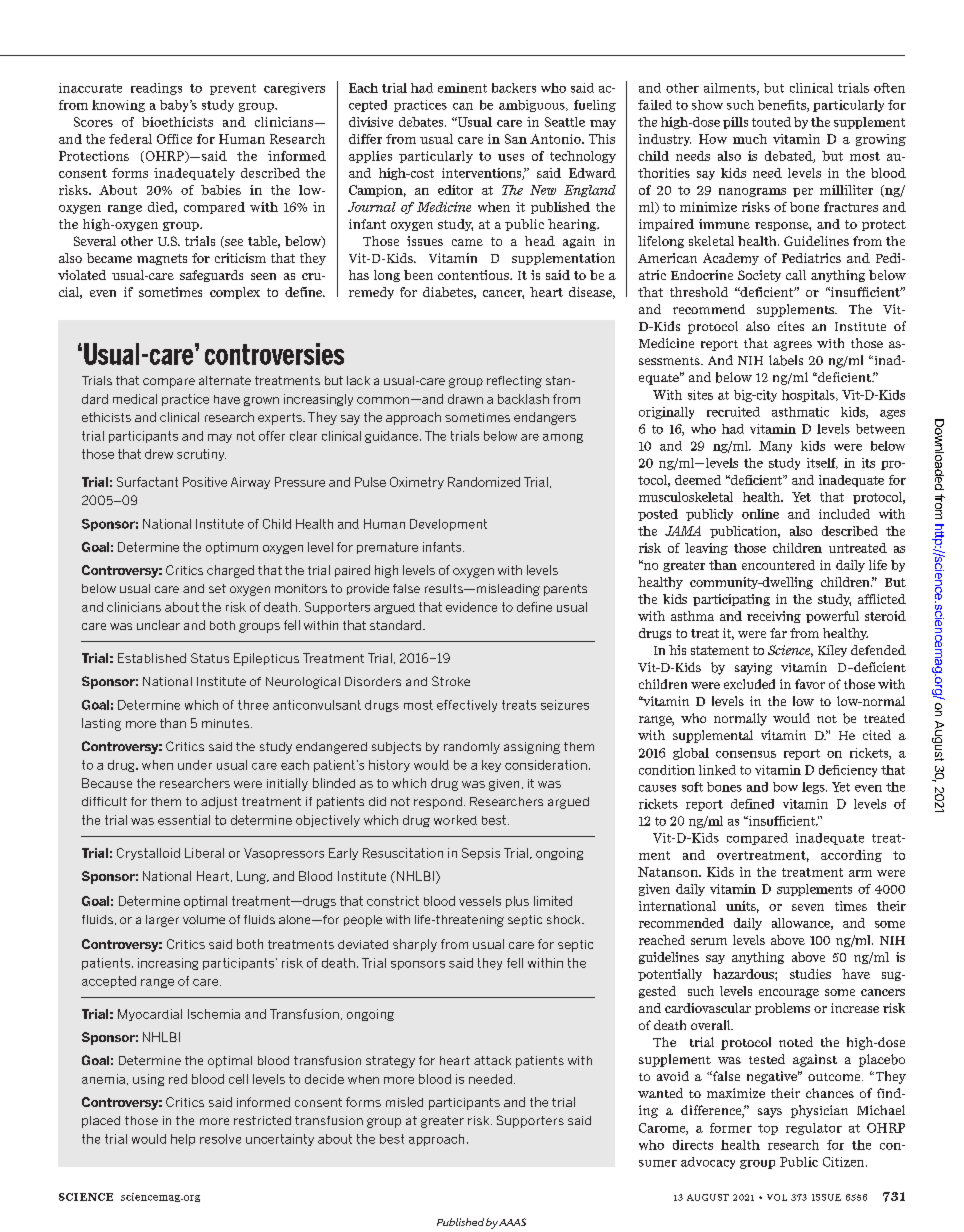 This screenshot has height=1232, width=964. Describe the element at coordinates (481, 854) in the screenshot. I see `Sepsis` at that location.
